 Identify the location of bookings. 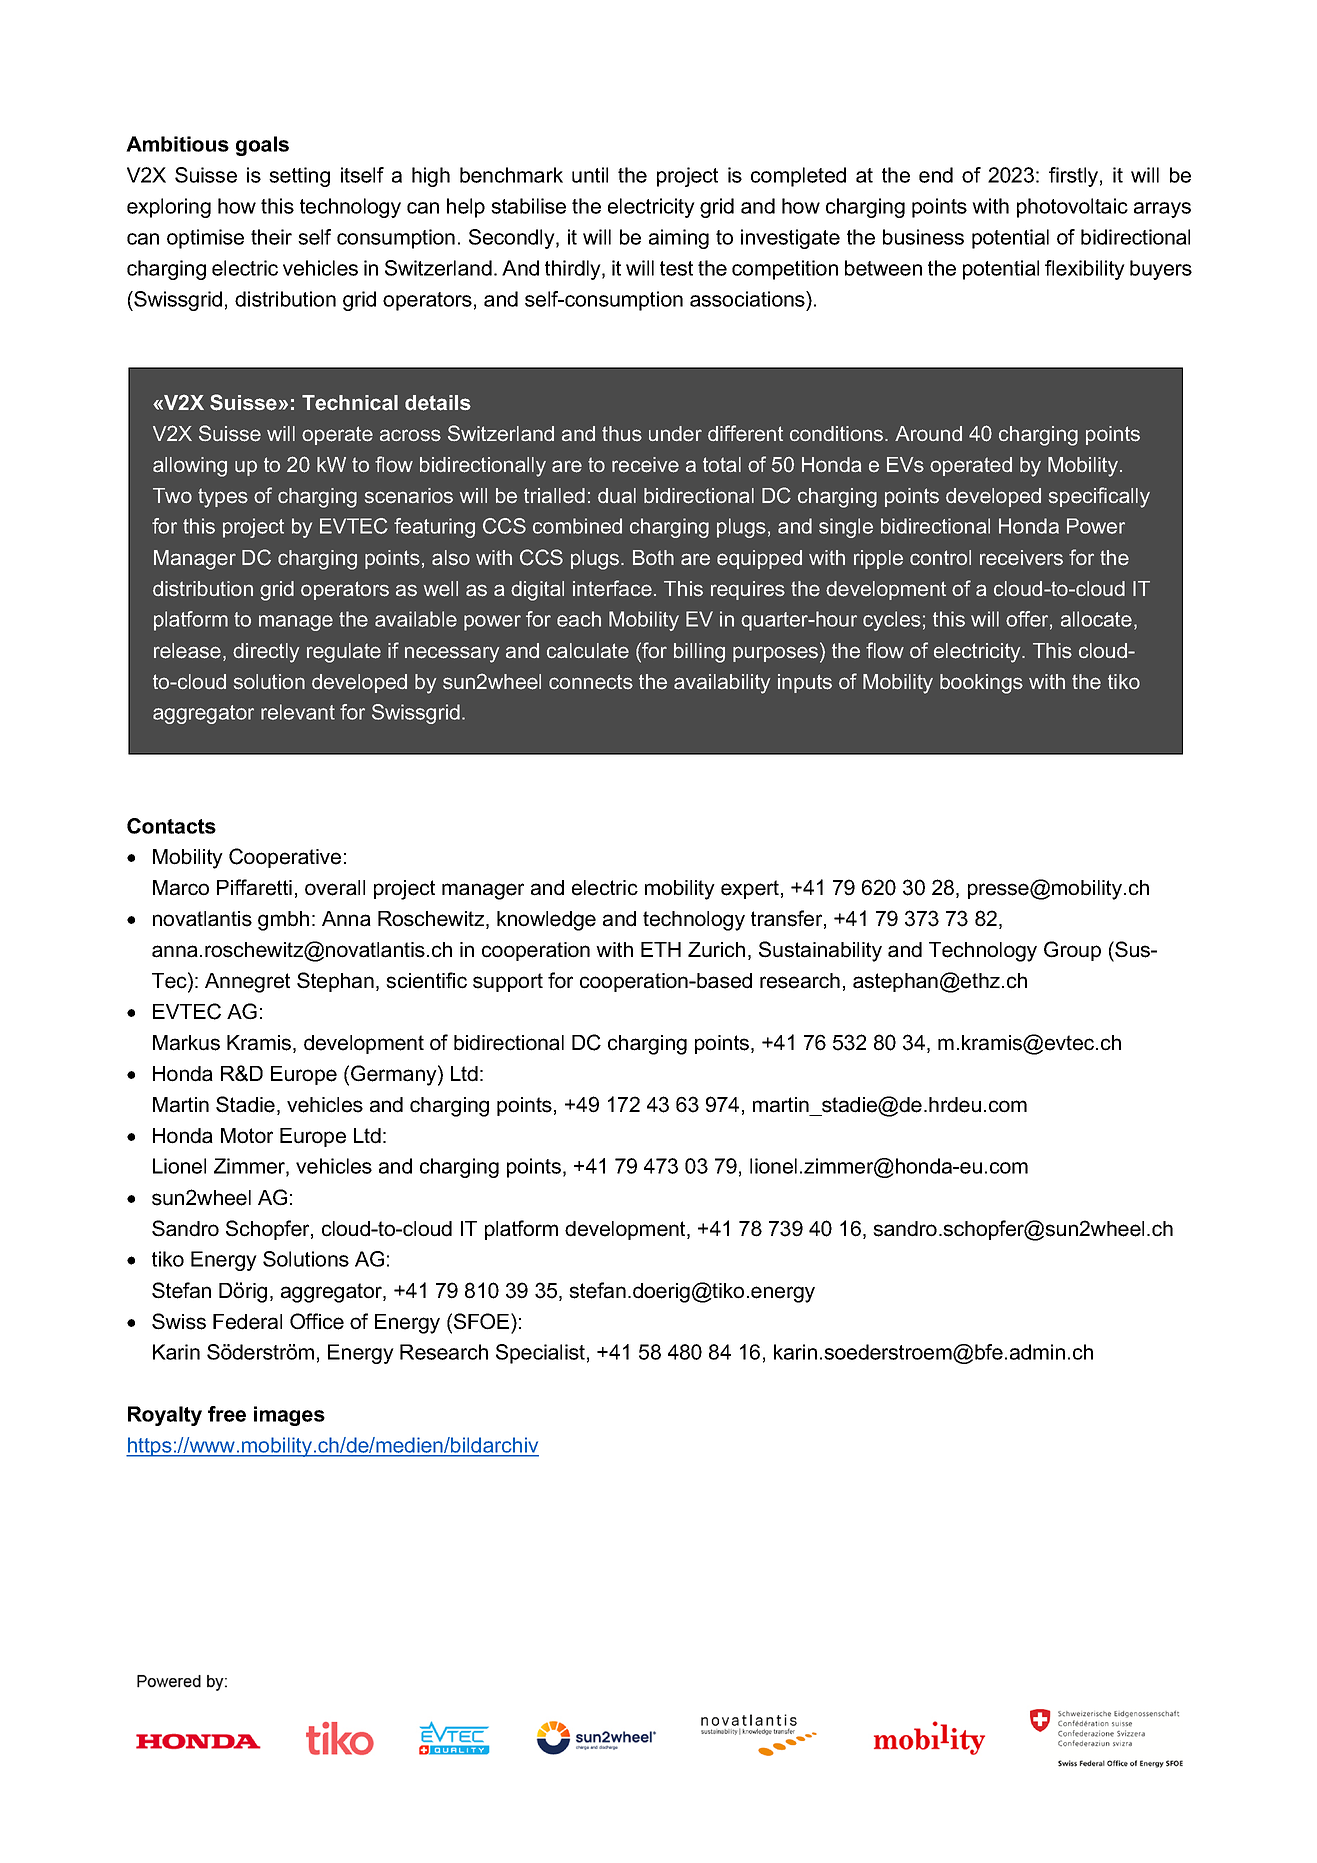
(981, 684).
